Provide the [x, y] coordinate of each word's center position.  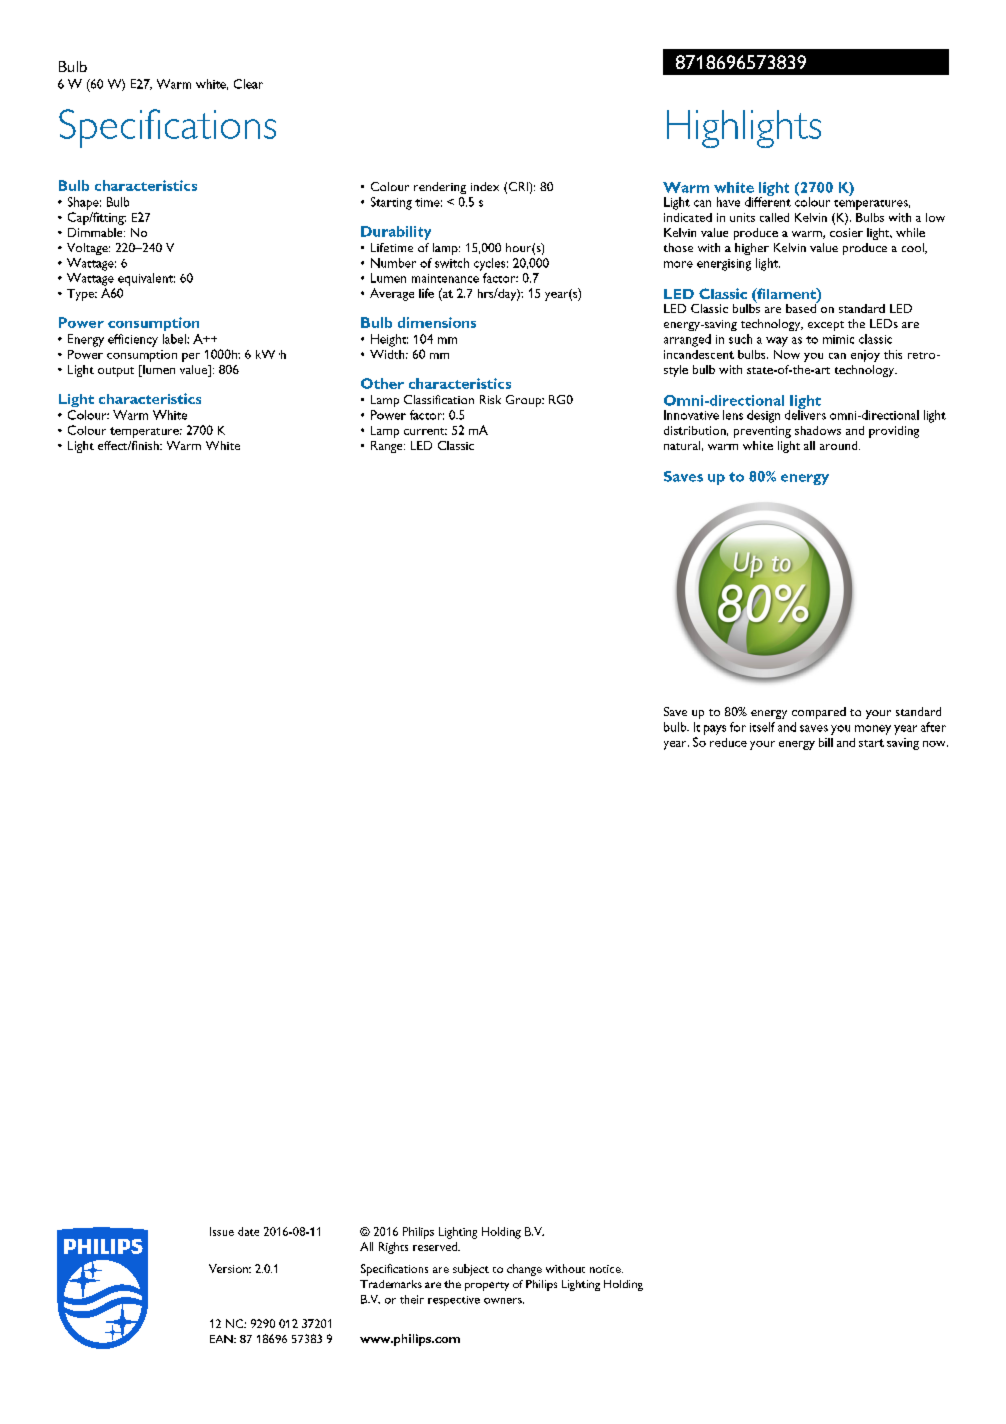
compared [819, 713]
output [116, 372]
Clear [248, 84]
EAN [222, 1339]
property [487, 1286]
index [485, 186]
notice [606, 1269]
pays [715, 730]
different [768, 201]
